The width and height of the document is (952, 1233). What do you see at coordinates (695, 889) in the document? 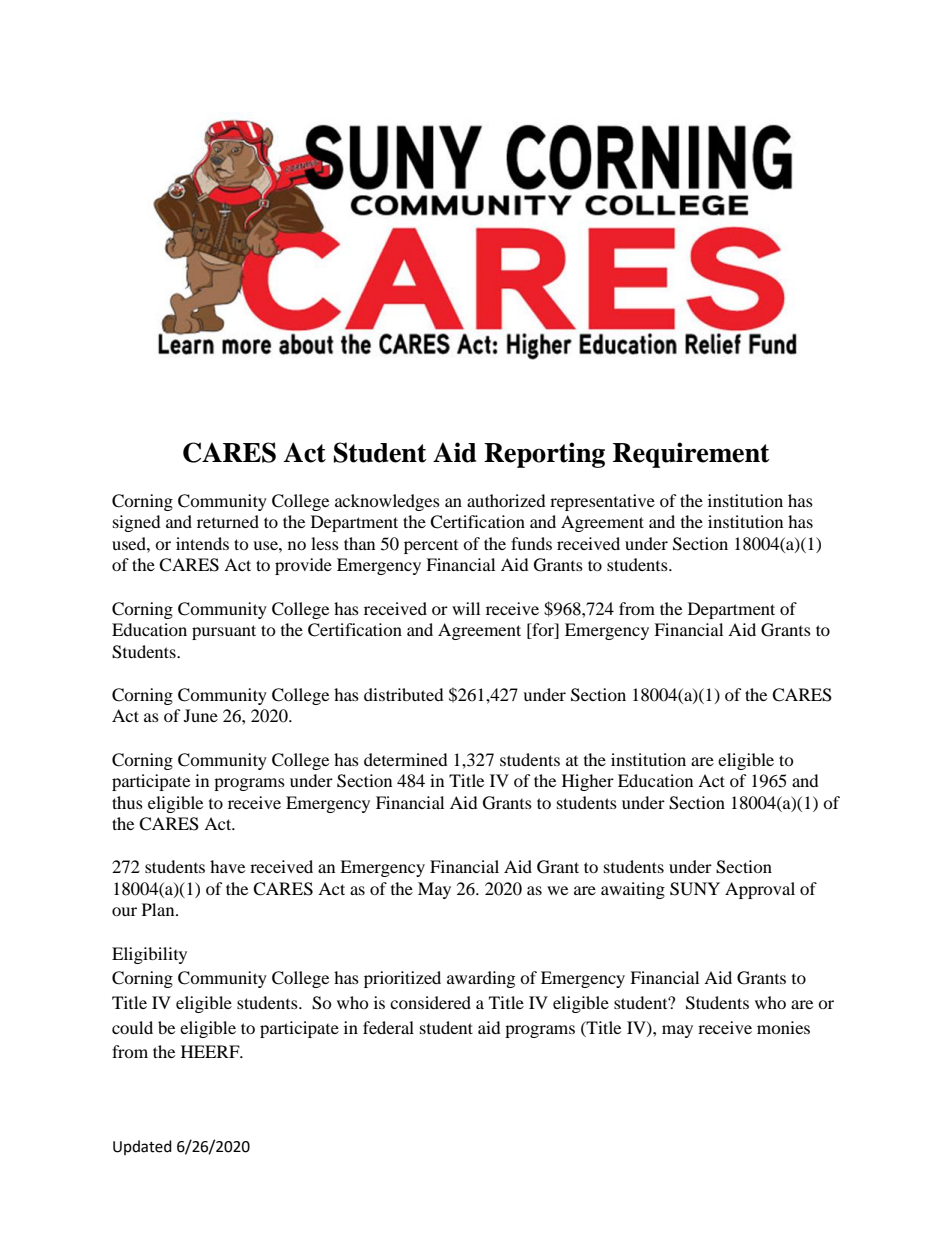
I see `SUNY` at bounding box center [695, 889].
